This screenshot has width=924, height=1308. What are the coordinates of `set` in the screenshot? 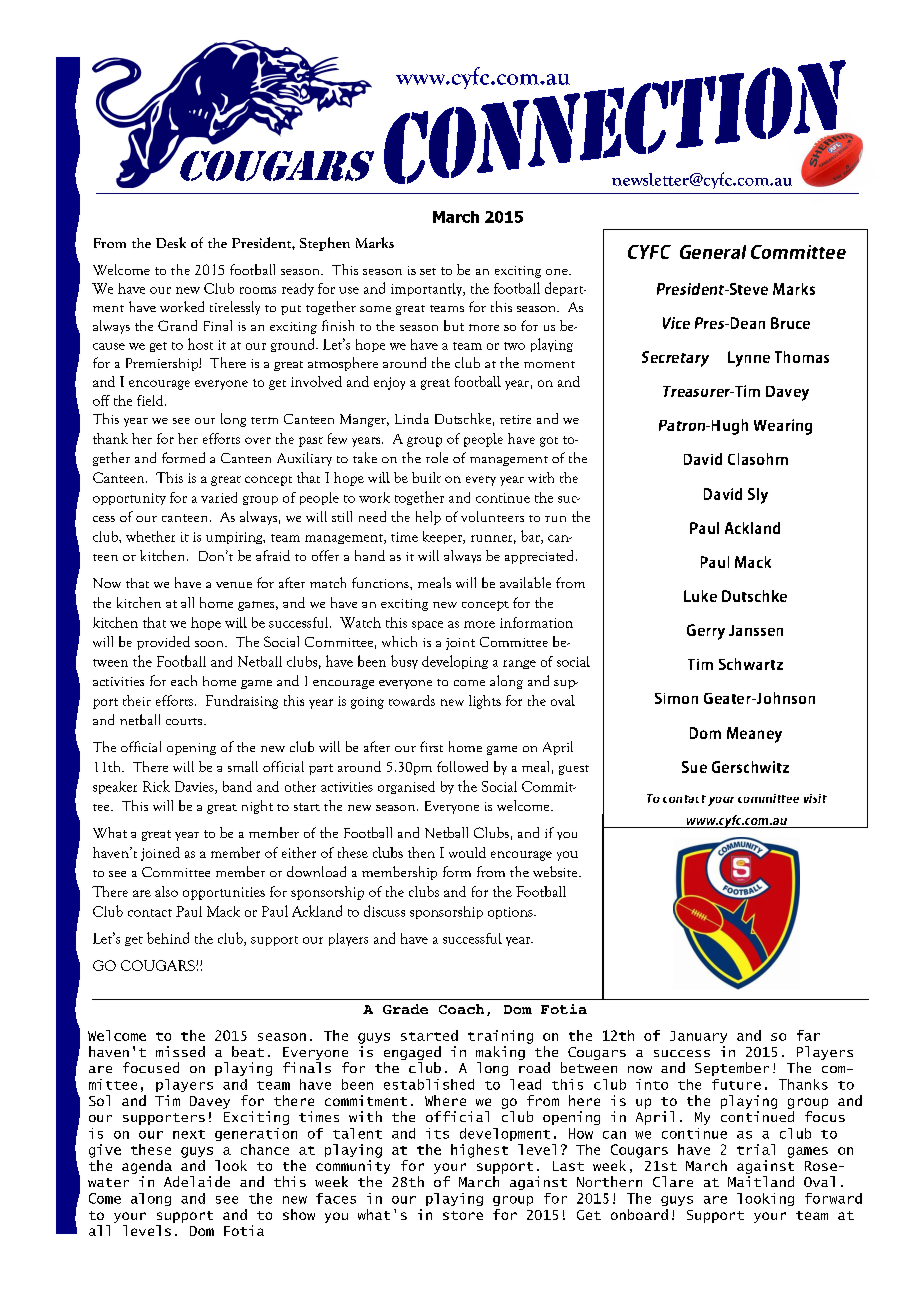 It's located at (428, 271).
